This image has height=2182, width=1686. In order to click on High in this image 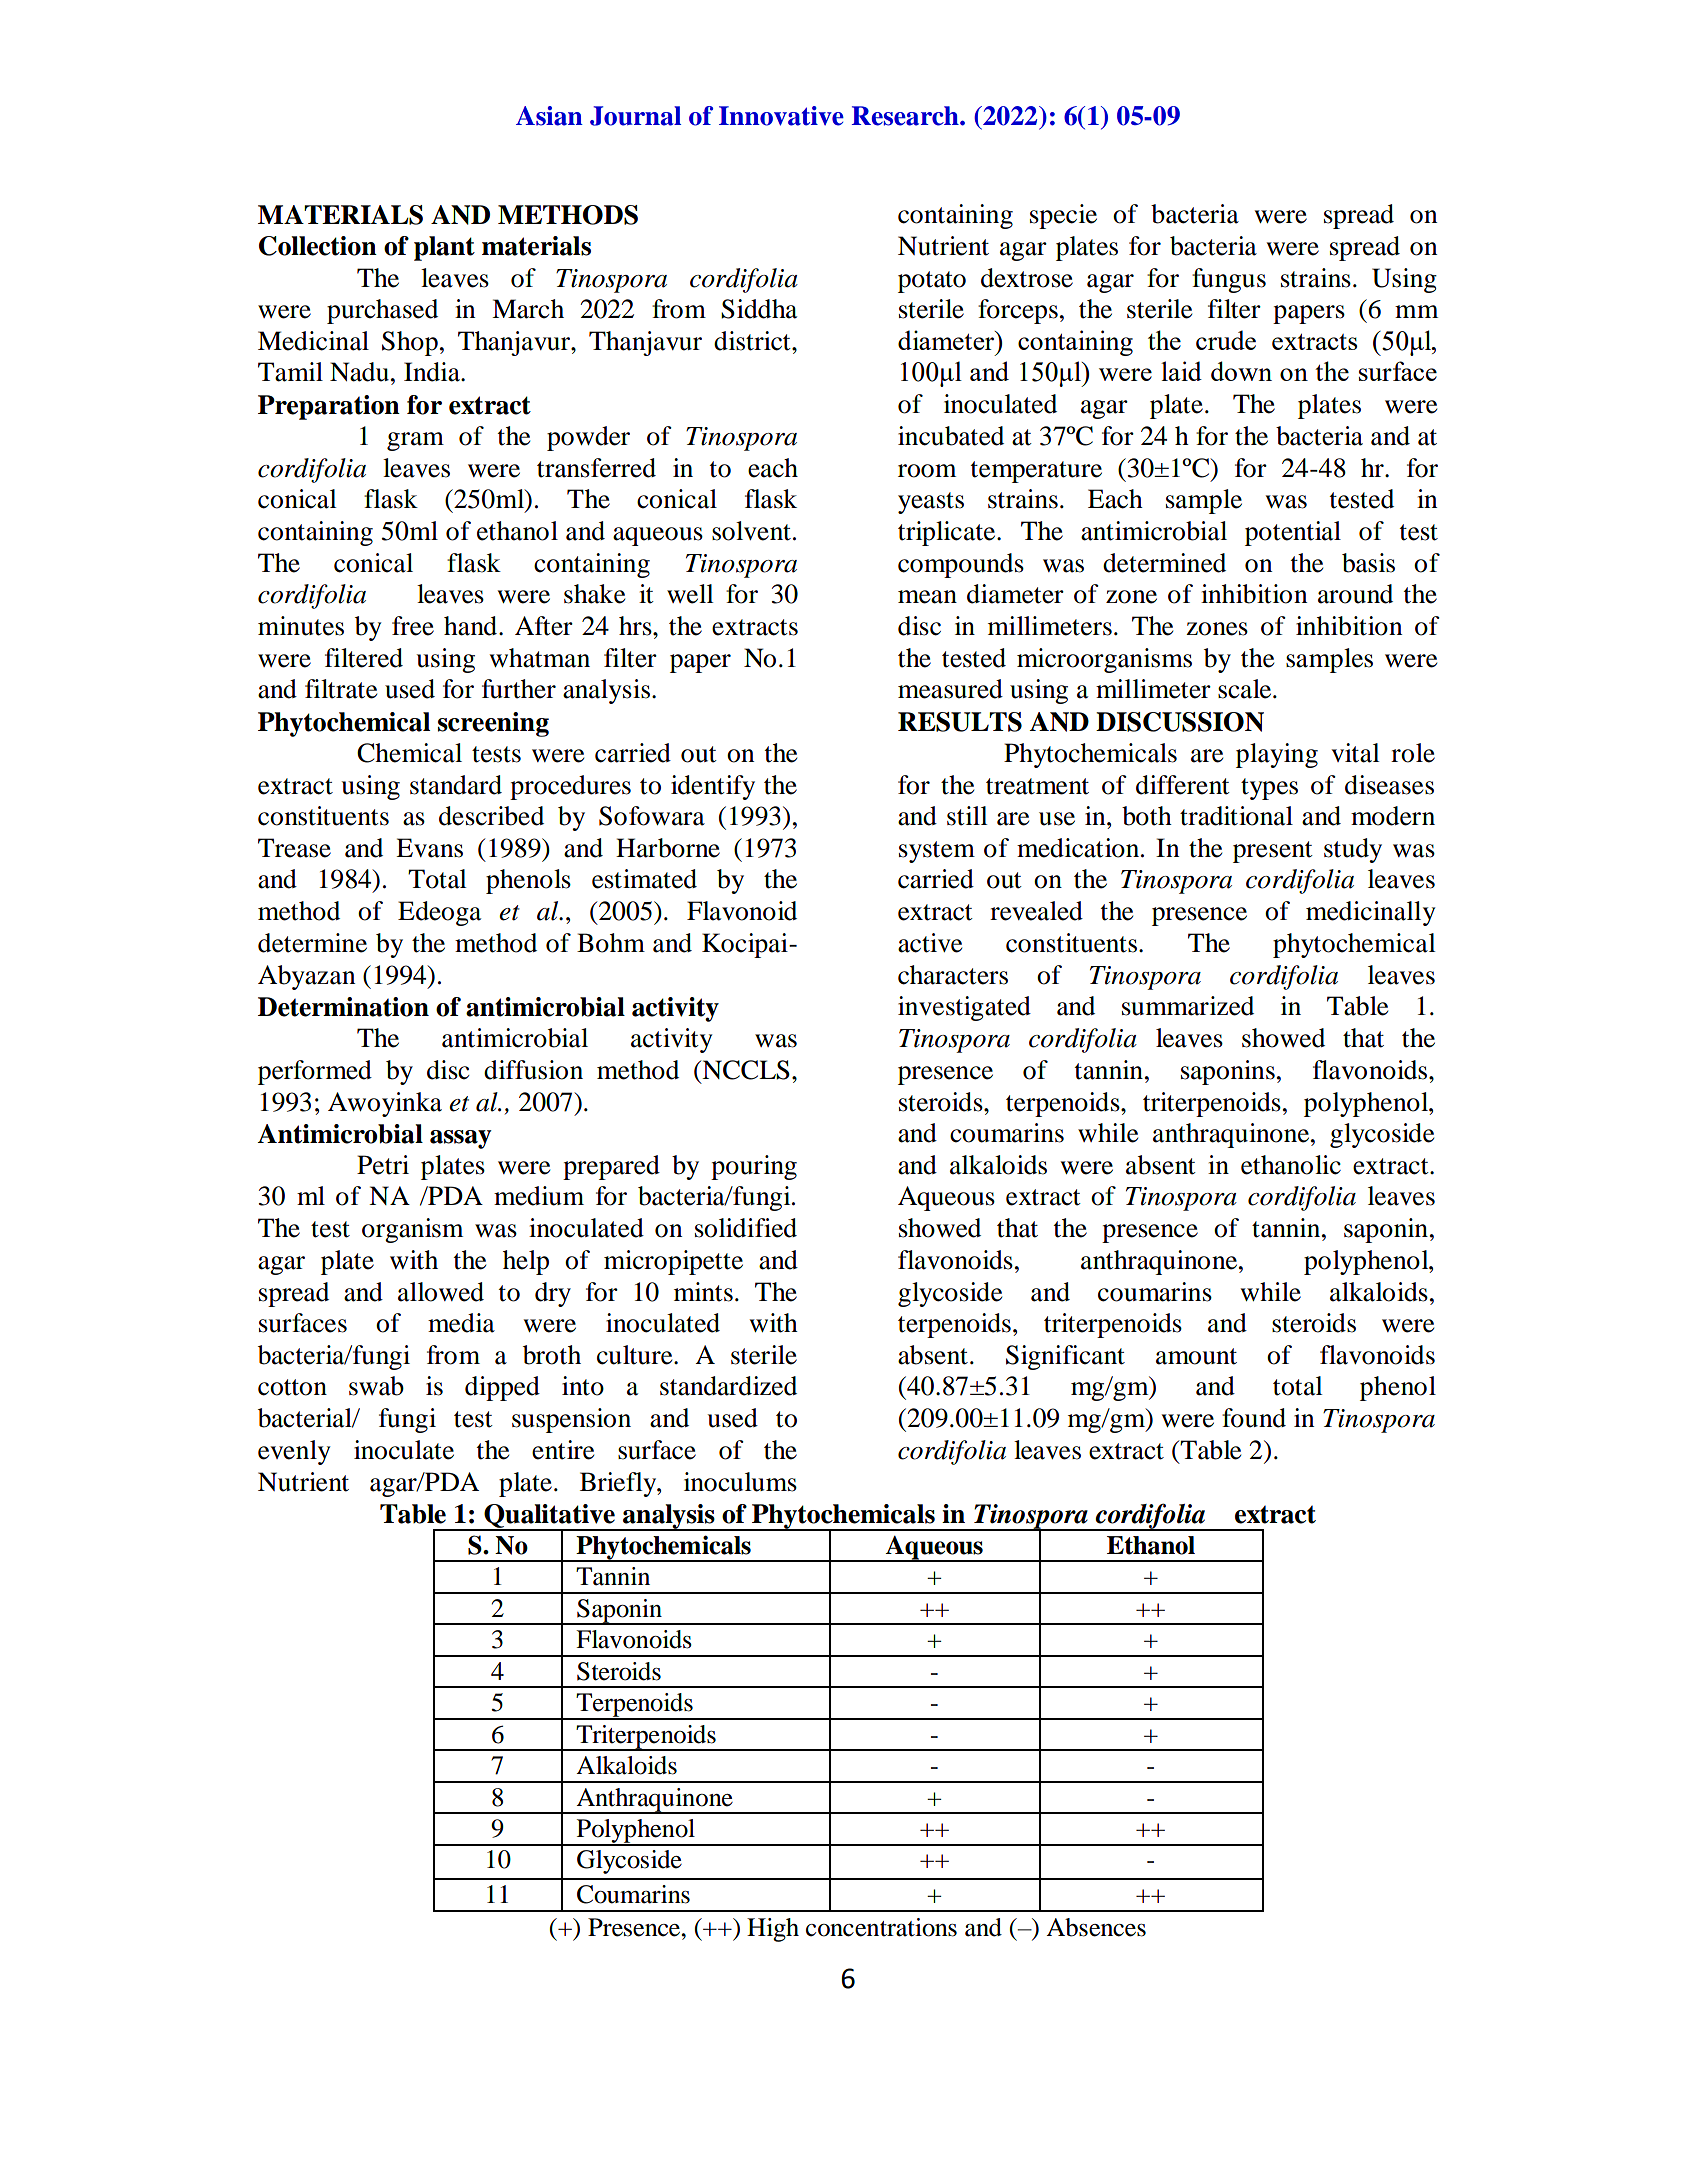, I will do `click(773, 1930)`.
